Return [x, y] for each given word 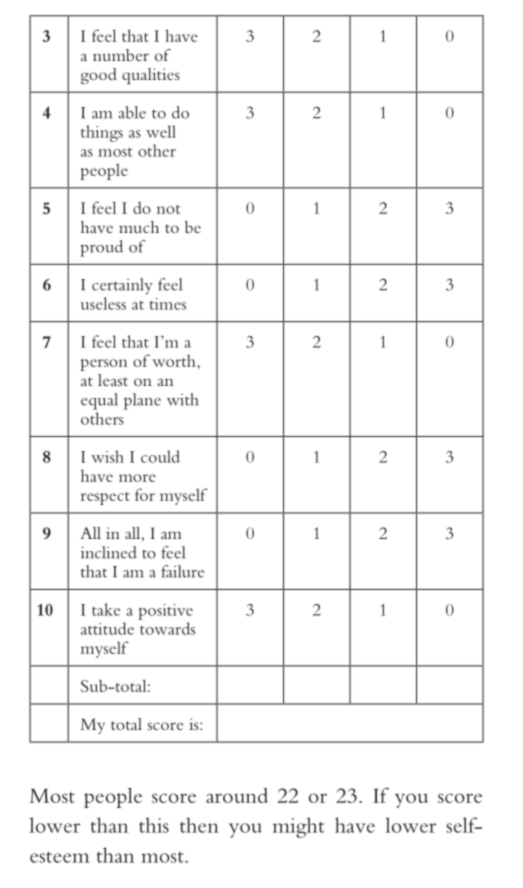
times [168, 304]
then [199, 825]
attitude [107, 628]
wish [107, 456]
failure [182, 571]
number [121, 55]
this [154, 825]
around [237, 795]
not [168, 209]
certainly [122, 286]
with [183, 399]
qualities [151, 76]
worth [175, 361]
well [161, 131]
